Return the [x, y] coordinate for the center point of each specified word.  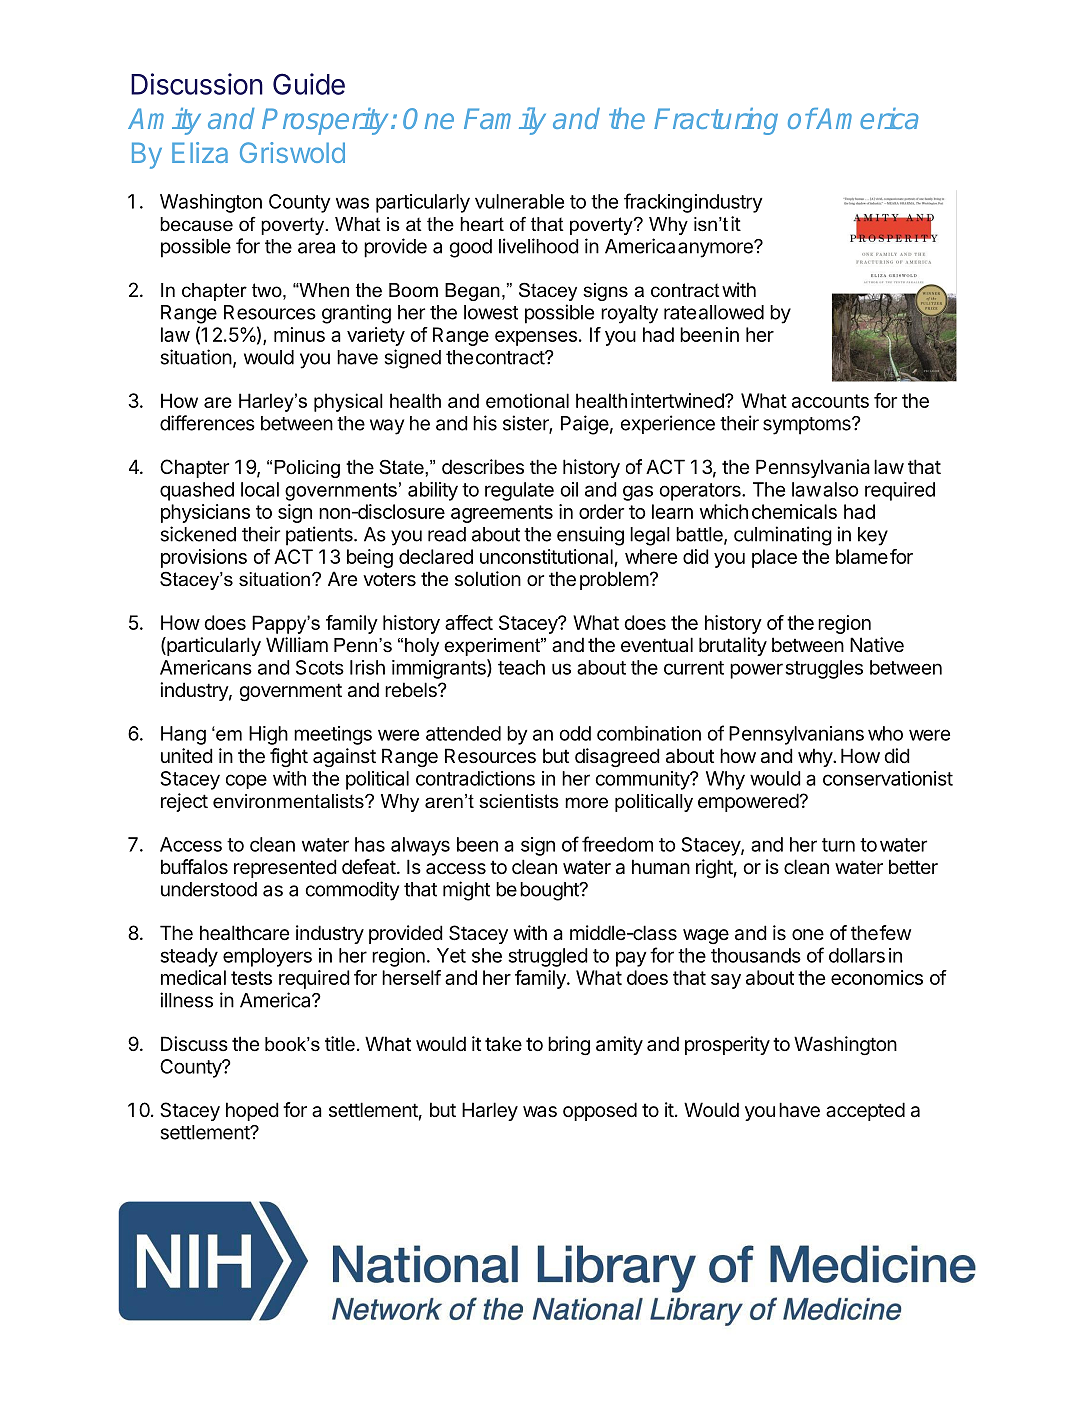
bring [569, 1045]
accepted [865, 1111]
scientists [519, 801]
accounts [830, 401]
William [297, 645]
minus [299, 334]
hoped [252, 1111]
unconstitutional [546, 556]
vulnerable [519, 201]
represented [285, 868]
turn [838, 845]
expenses [536, 338]
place [774, 558]
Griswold [292, 152]
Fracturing [716, 121]
